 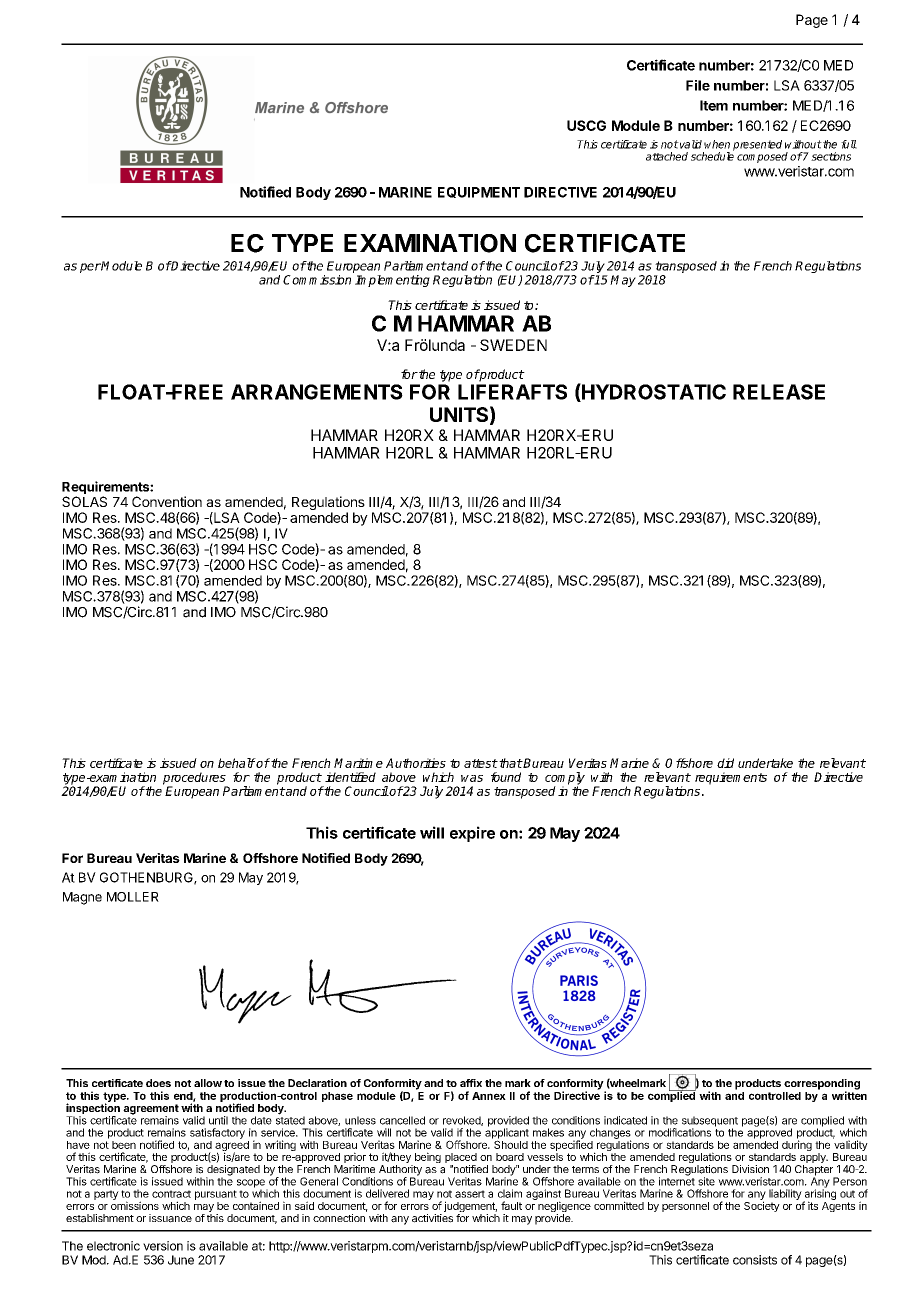 I want to click on attest, so click(x=481, y=763).
